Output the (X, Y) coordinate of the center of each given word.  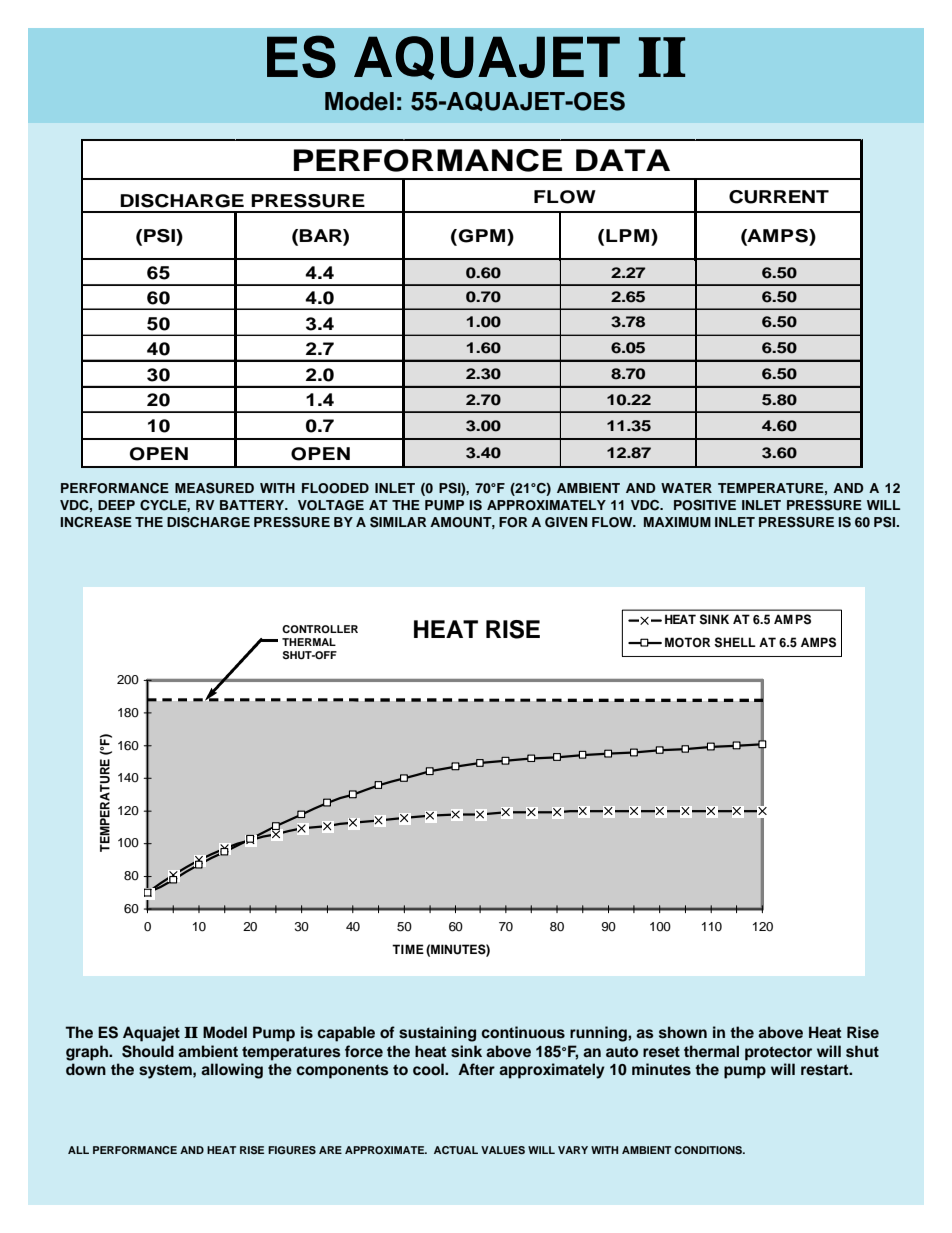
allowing (232, 1071)
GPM (483, 236)
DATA (623, 160)
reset (661, 1052)
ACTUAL (456, 1150)
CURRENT (779, 197)
